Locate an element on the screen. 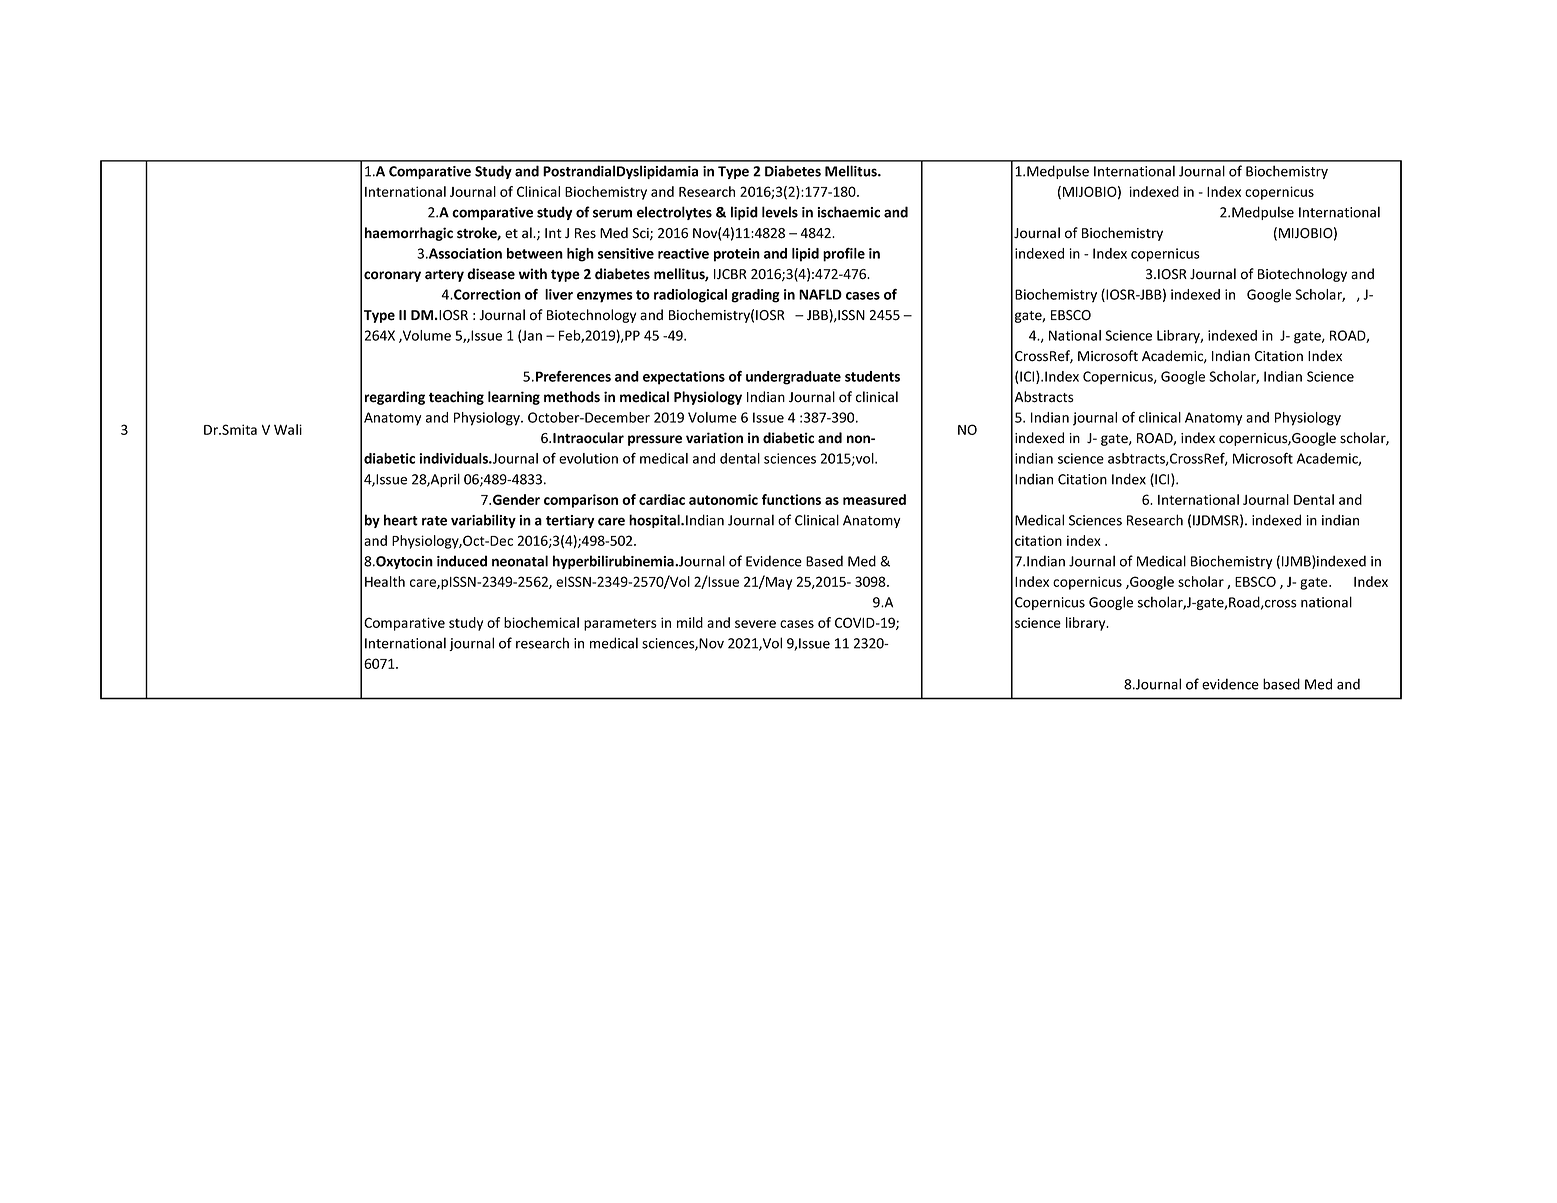 This screenshot has height=1203, width=1557. enzymes is located at coordinates (605, 297).
